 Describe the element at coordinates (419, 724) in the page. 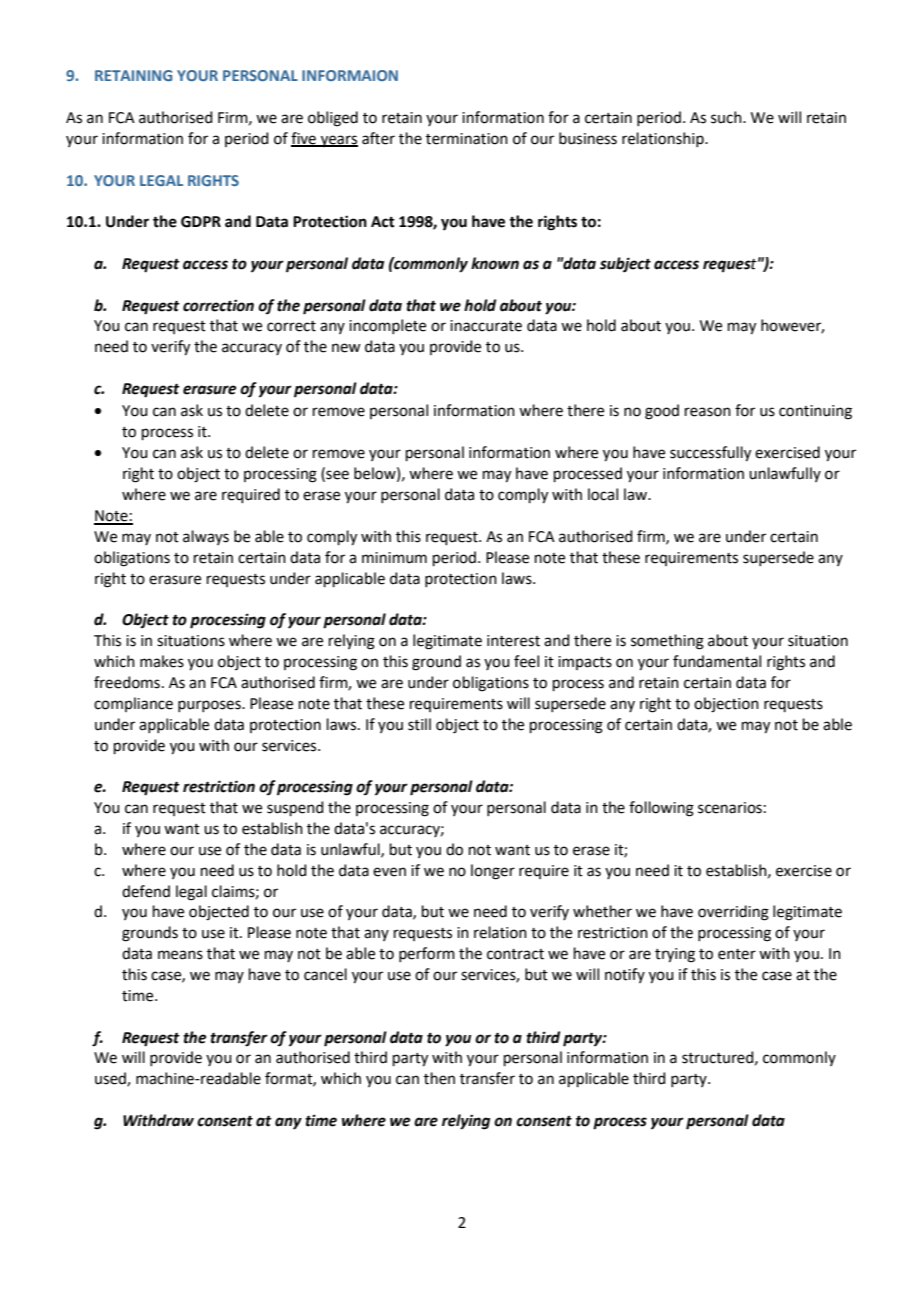

I see `still` at that location.
